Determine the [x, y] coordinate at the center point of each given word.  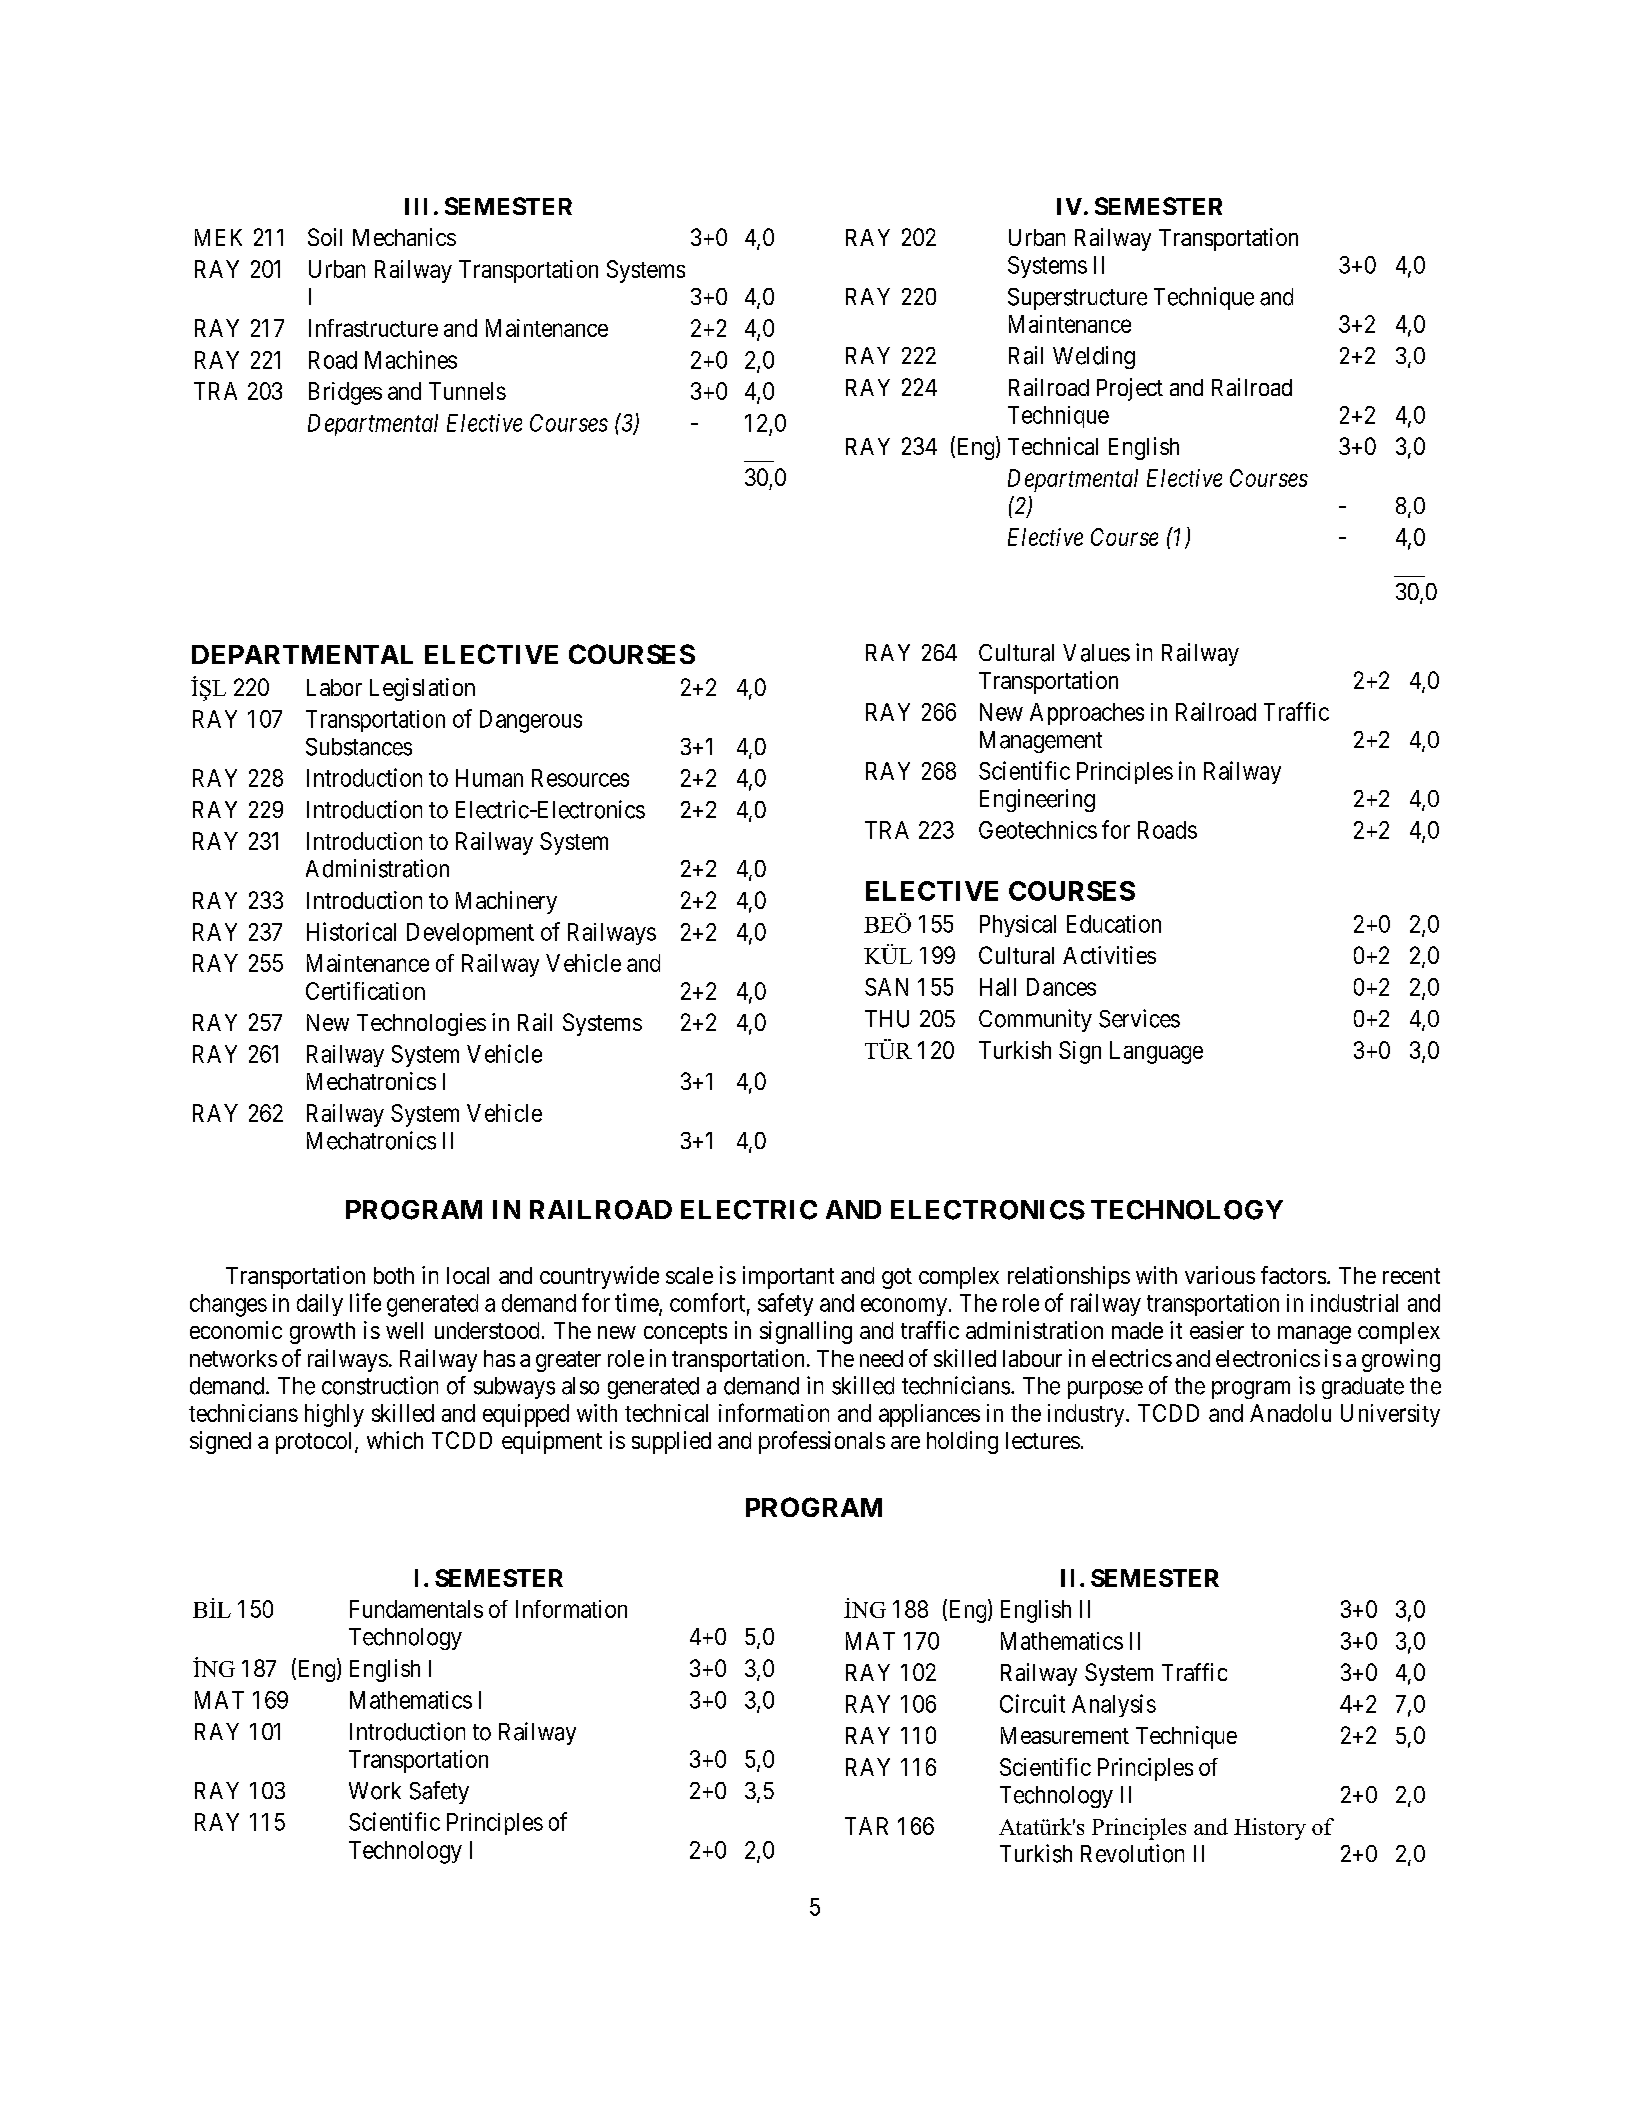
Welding [1094, 357]
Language [1156, 1052]
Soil [325, 237]
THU [887, 1019]
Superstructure [1077, 299]
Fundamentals [416, 1609]
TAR [866, 1826]
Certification [365, 991]
